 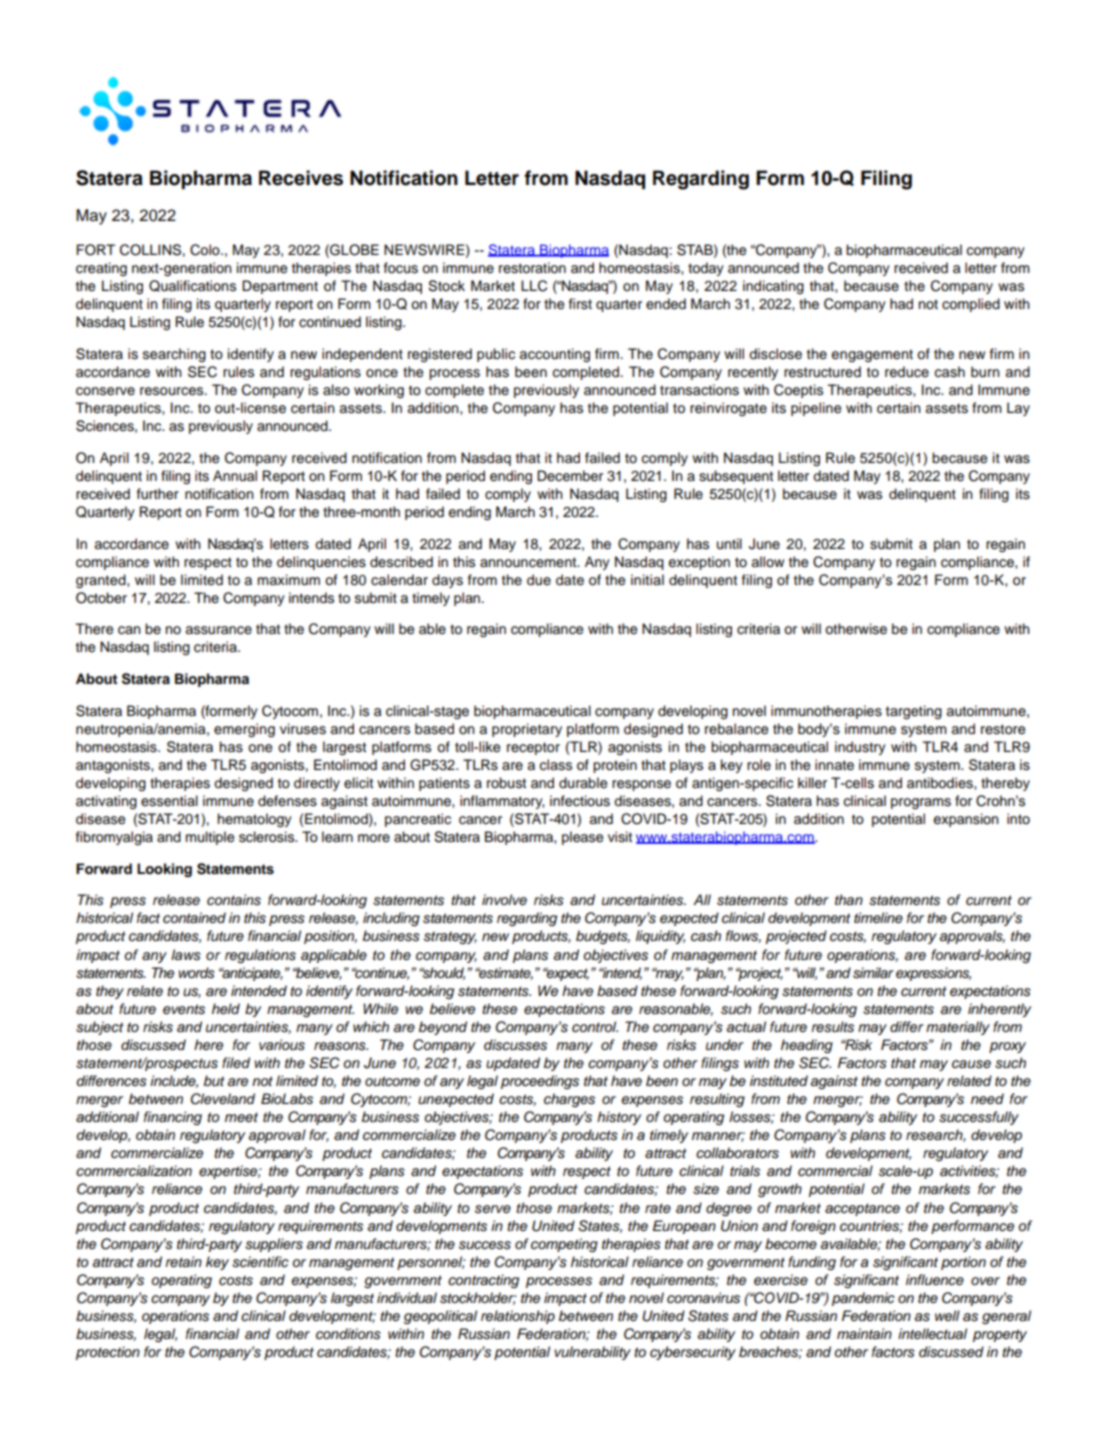 I want to click on industry, so click(x=860, y=748).
